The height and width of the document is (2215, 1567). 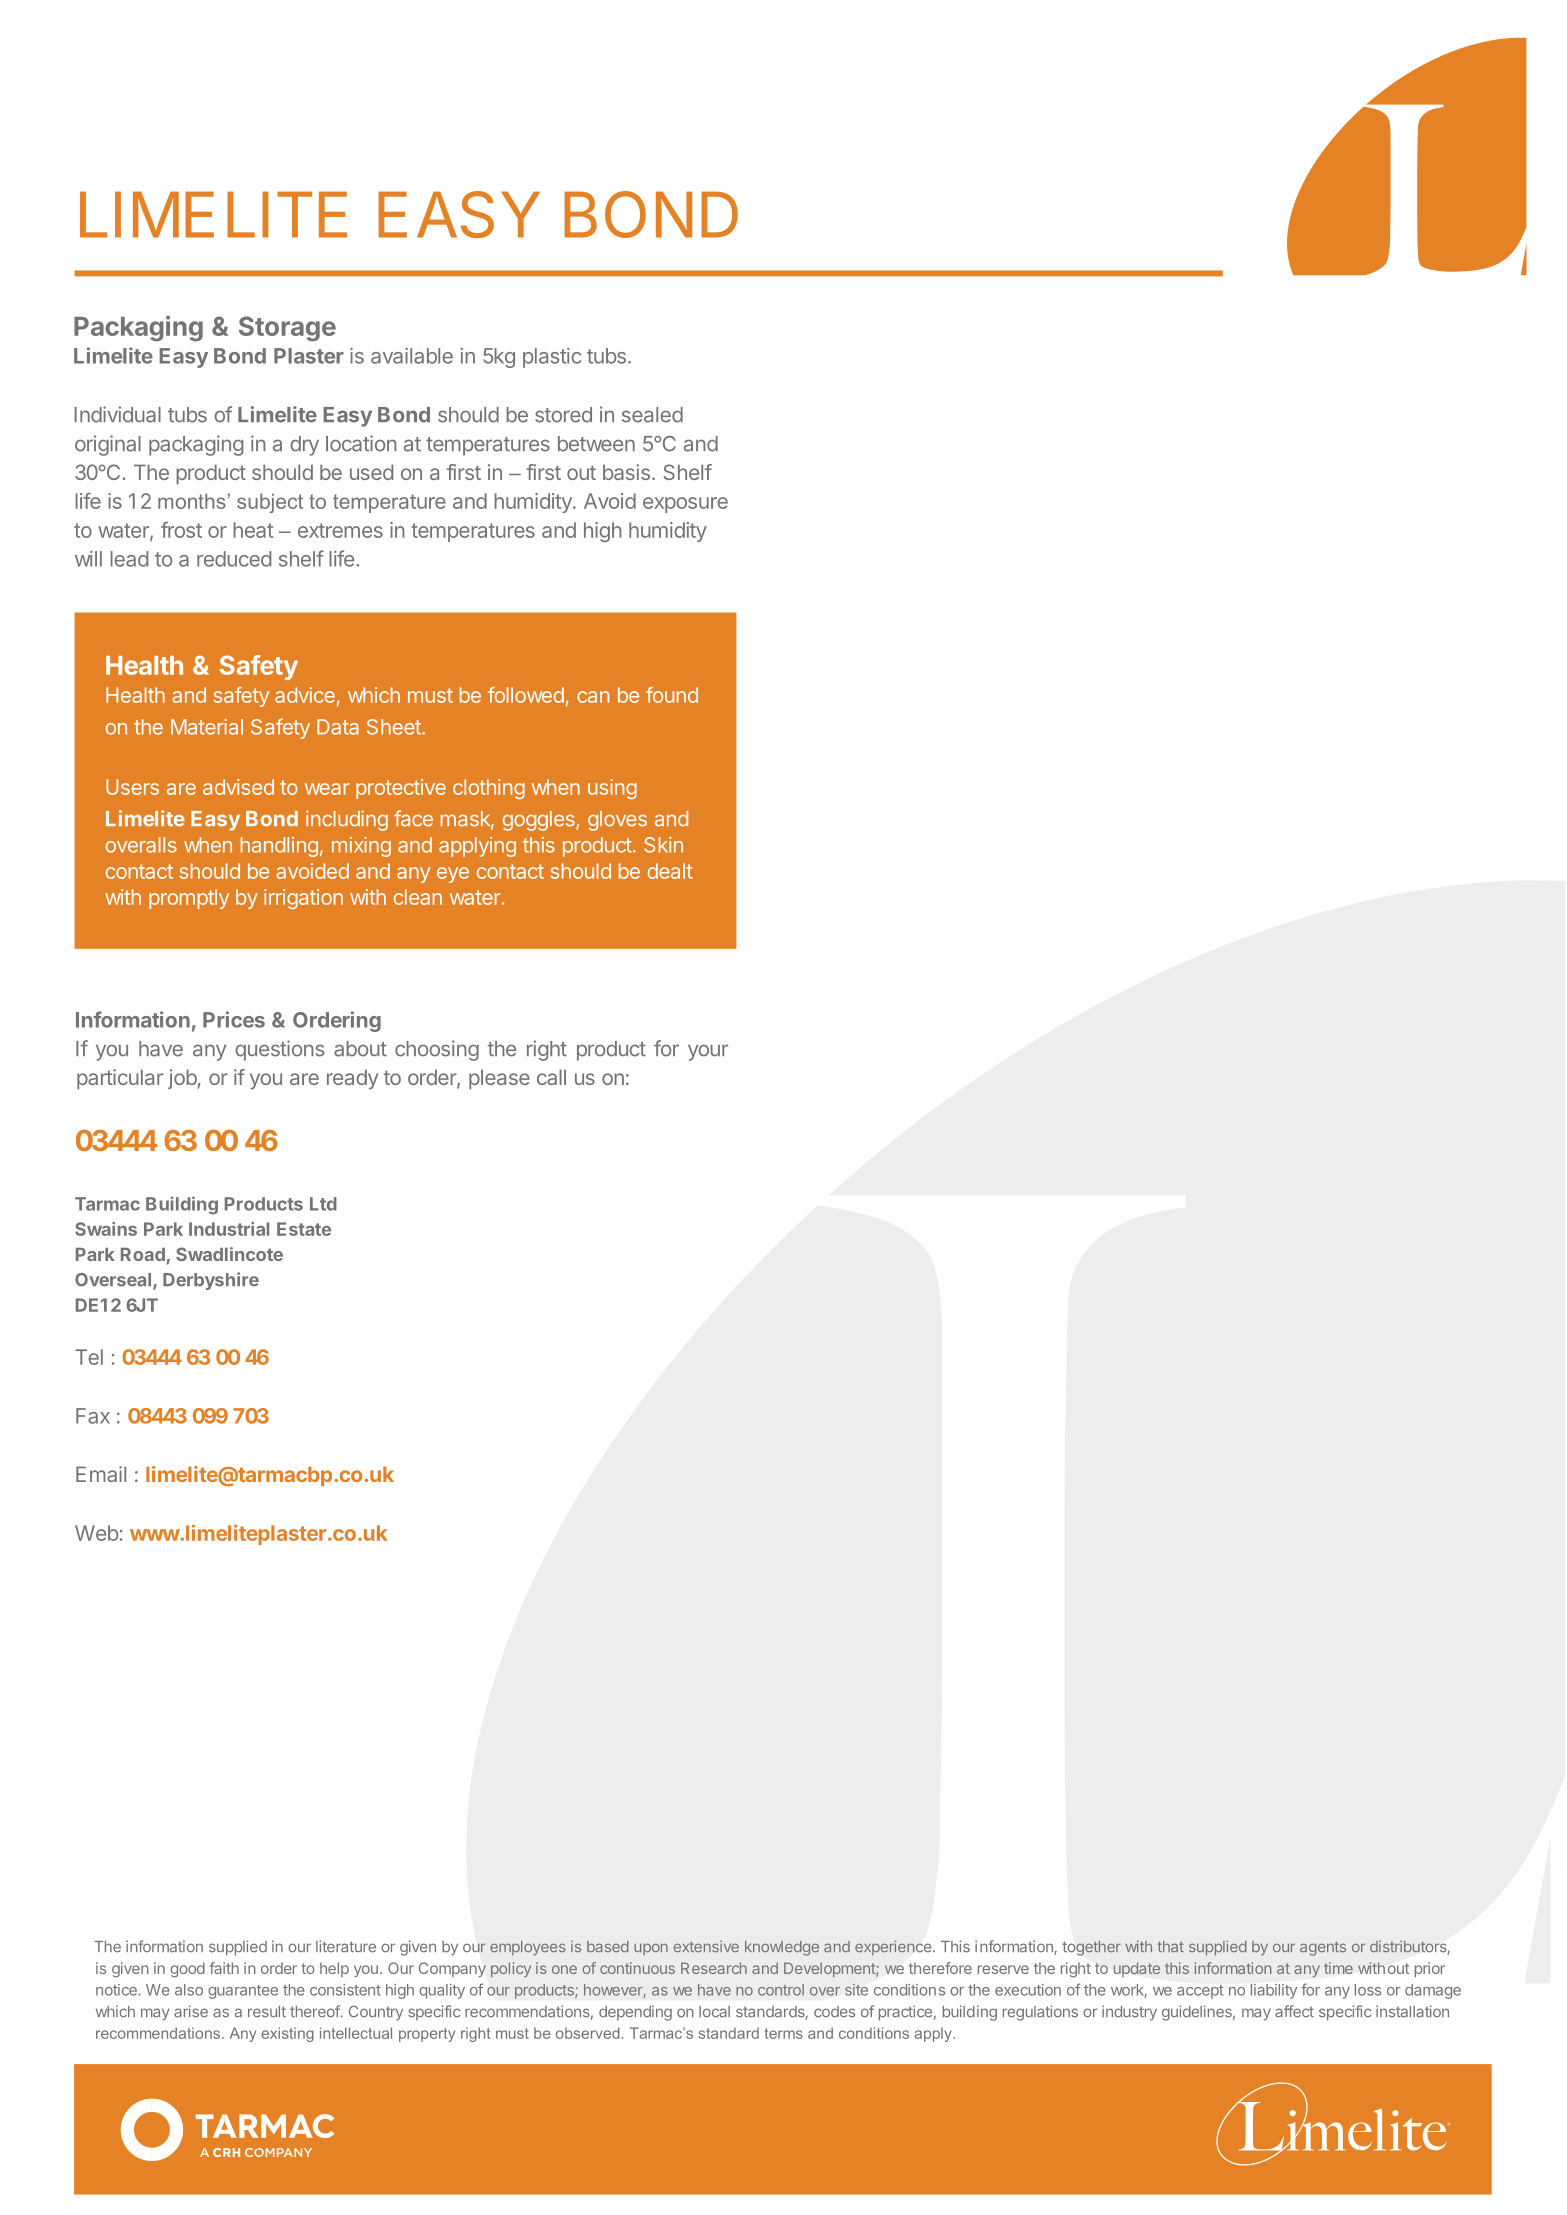 What do you see at coordinates (1274, 1991) in the document?
I see `liability` at bounding box center [1274, 1991].
